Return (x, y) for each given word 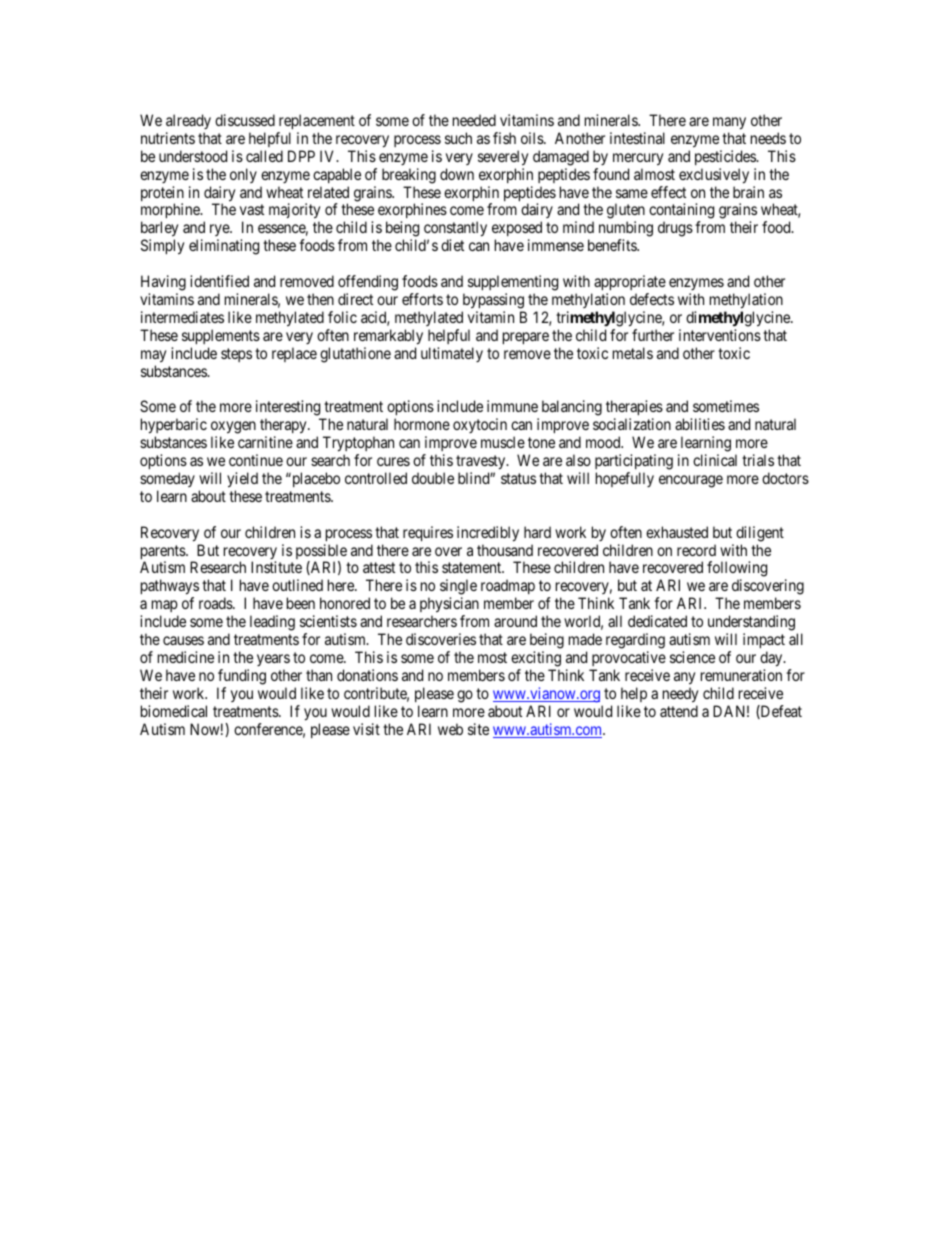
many (729, 123)
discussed (245, 120)
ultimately (452, 354)
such (458, 138)
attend (679, 711)
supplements (221, 336)
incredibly (488, 534)
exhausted (677, 532)
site (478, 729)
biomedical (174, 711)
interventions (720, 335)
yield (242, 480)
